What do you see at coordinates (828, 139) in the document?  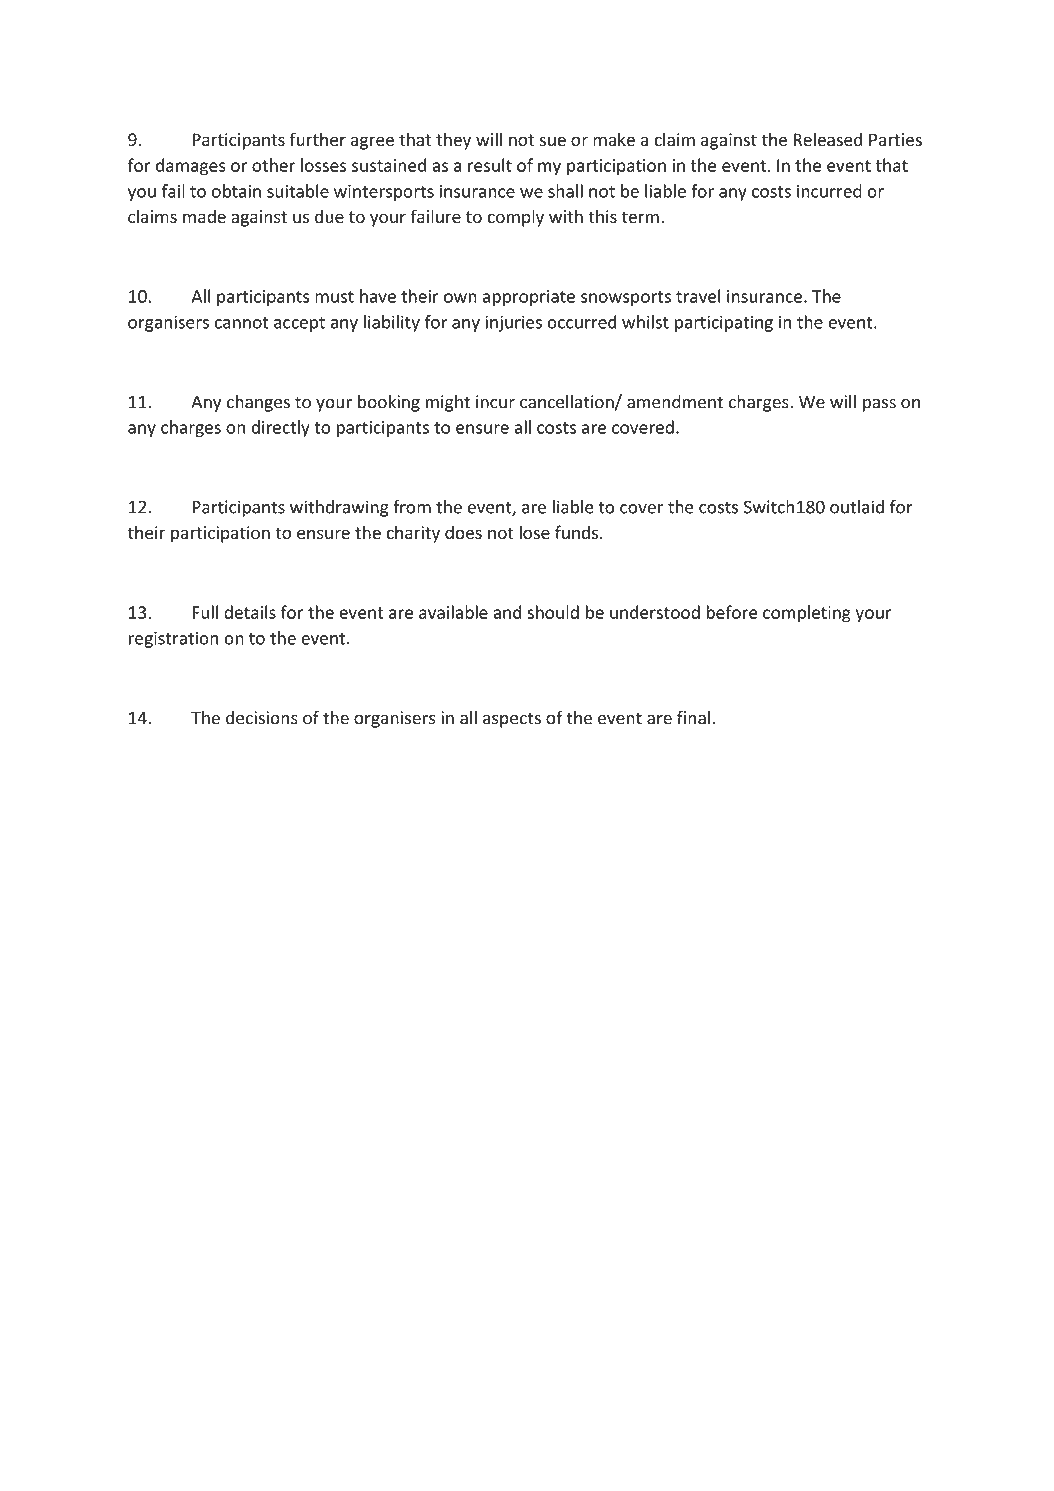 I see `Released` at bounding box center [828, 139].
